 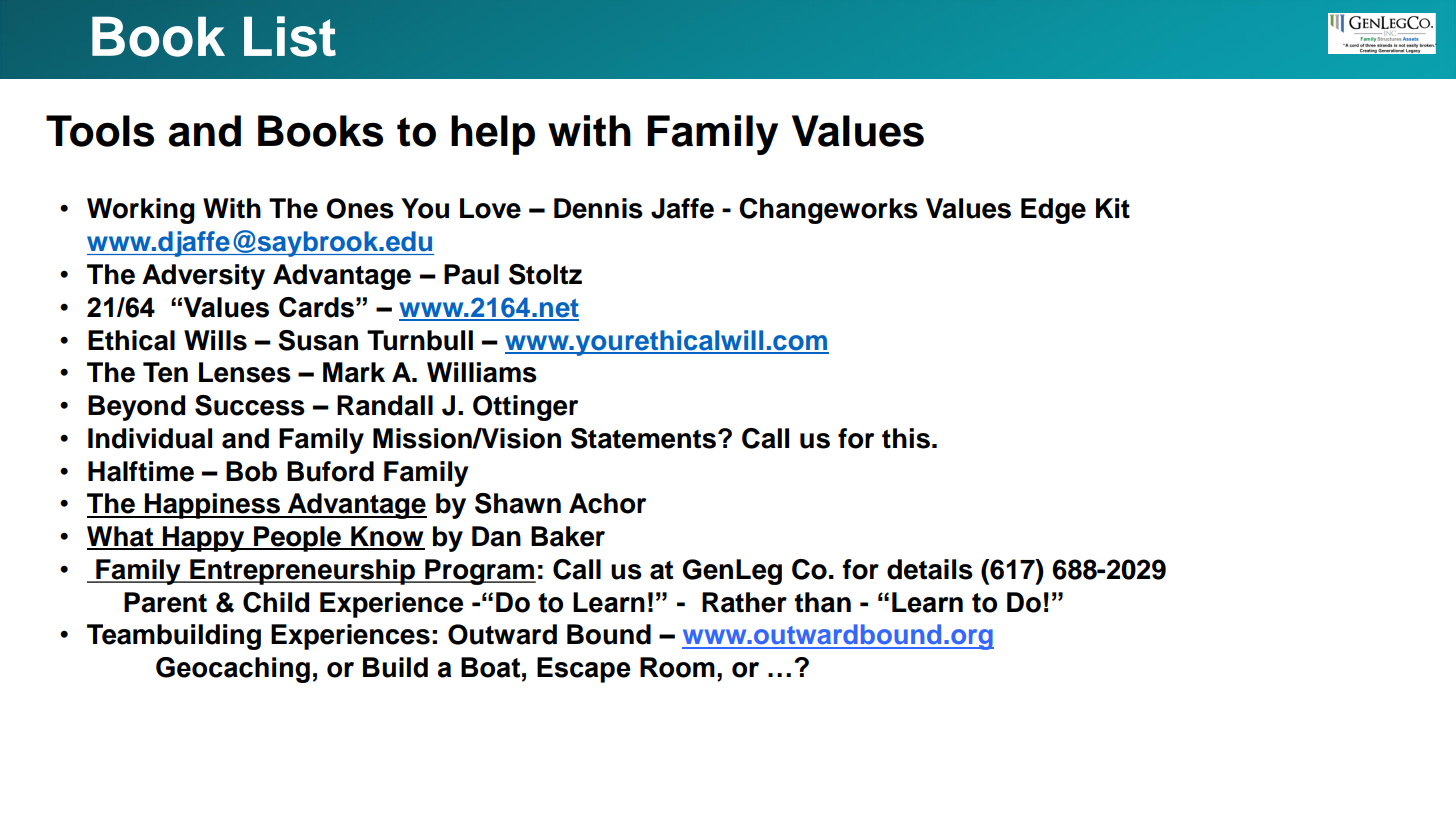 I want to click on List, so click(x=290, y=36).
